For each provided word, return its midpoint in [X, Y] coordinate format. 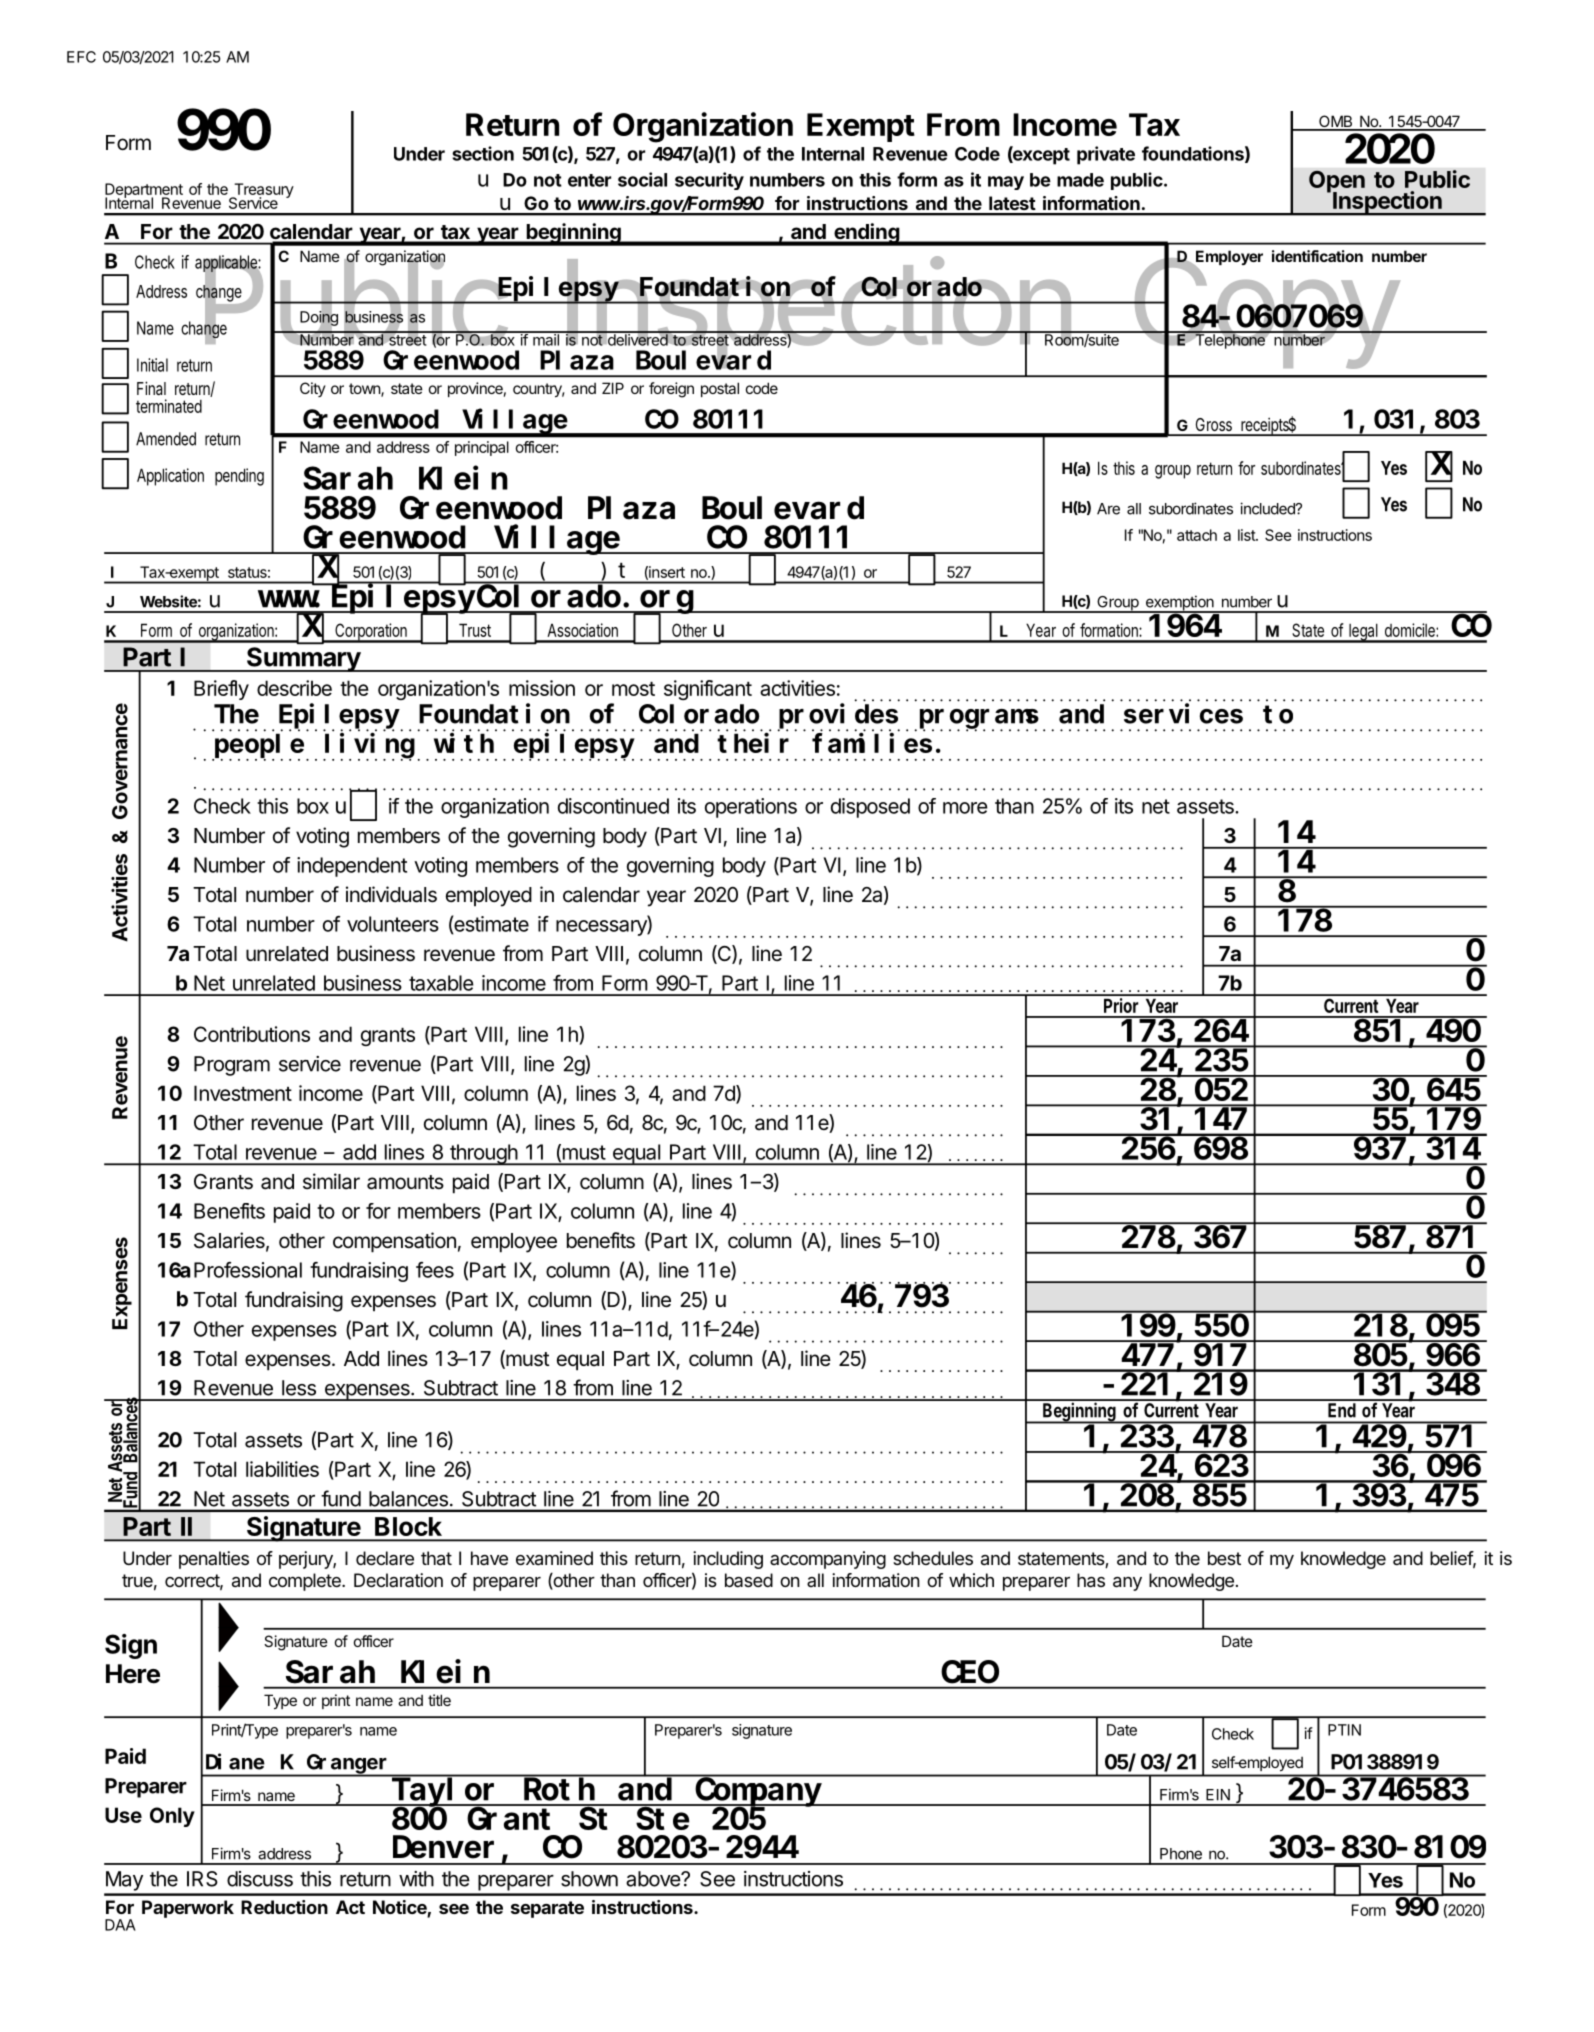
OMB [1336, 122]
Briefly [221, 690]
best [1224, 1558]
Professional [248, 1270]
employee [514, 1243]
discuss [260, 1879]
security [709, 181]
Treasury [263, 191]
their [753, 743]
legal [1363, 633]
